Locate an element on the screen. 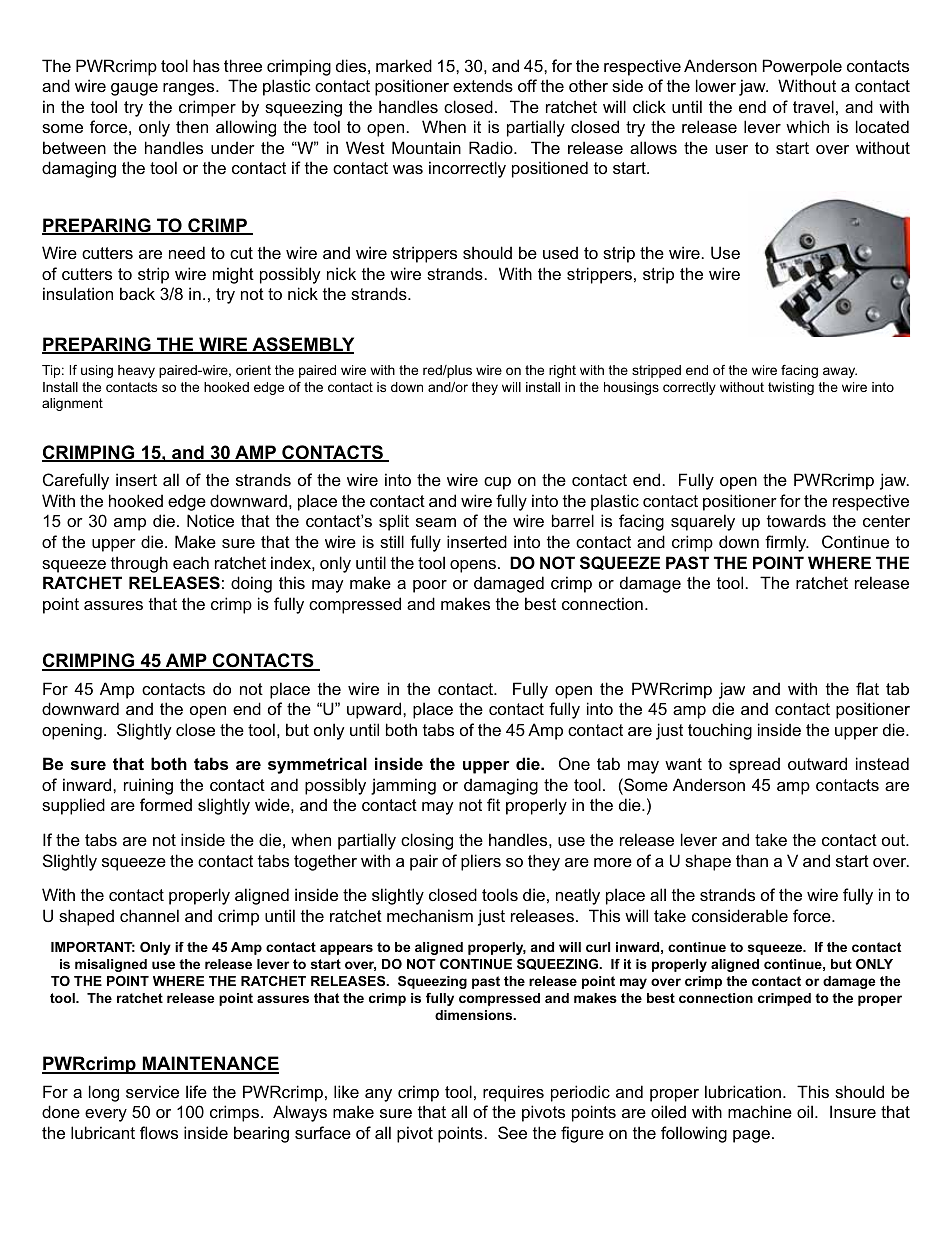 The height and width of the screenshot is (1233, 952). pliers is located at coordinates (481, 862).
